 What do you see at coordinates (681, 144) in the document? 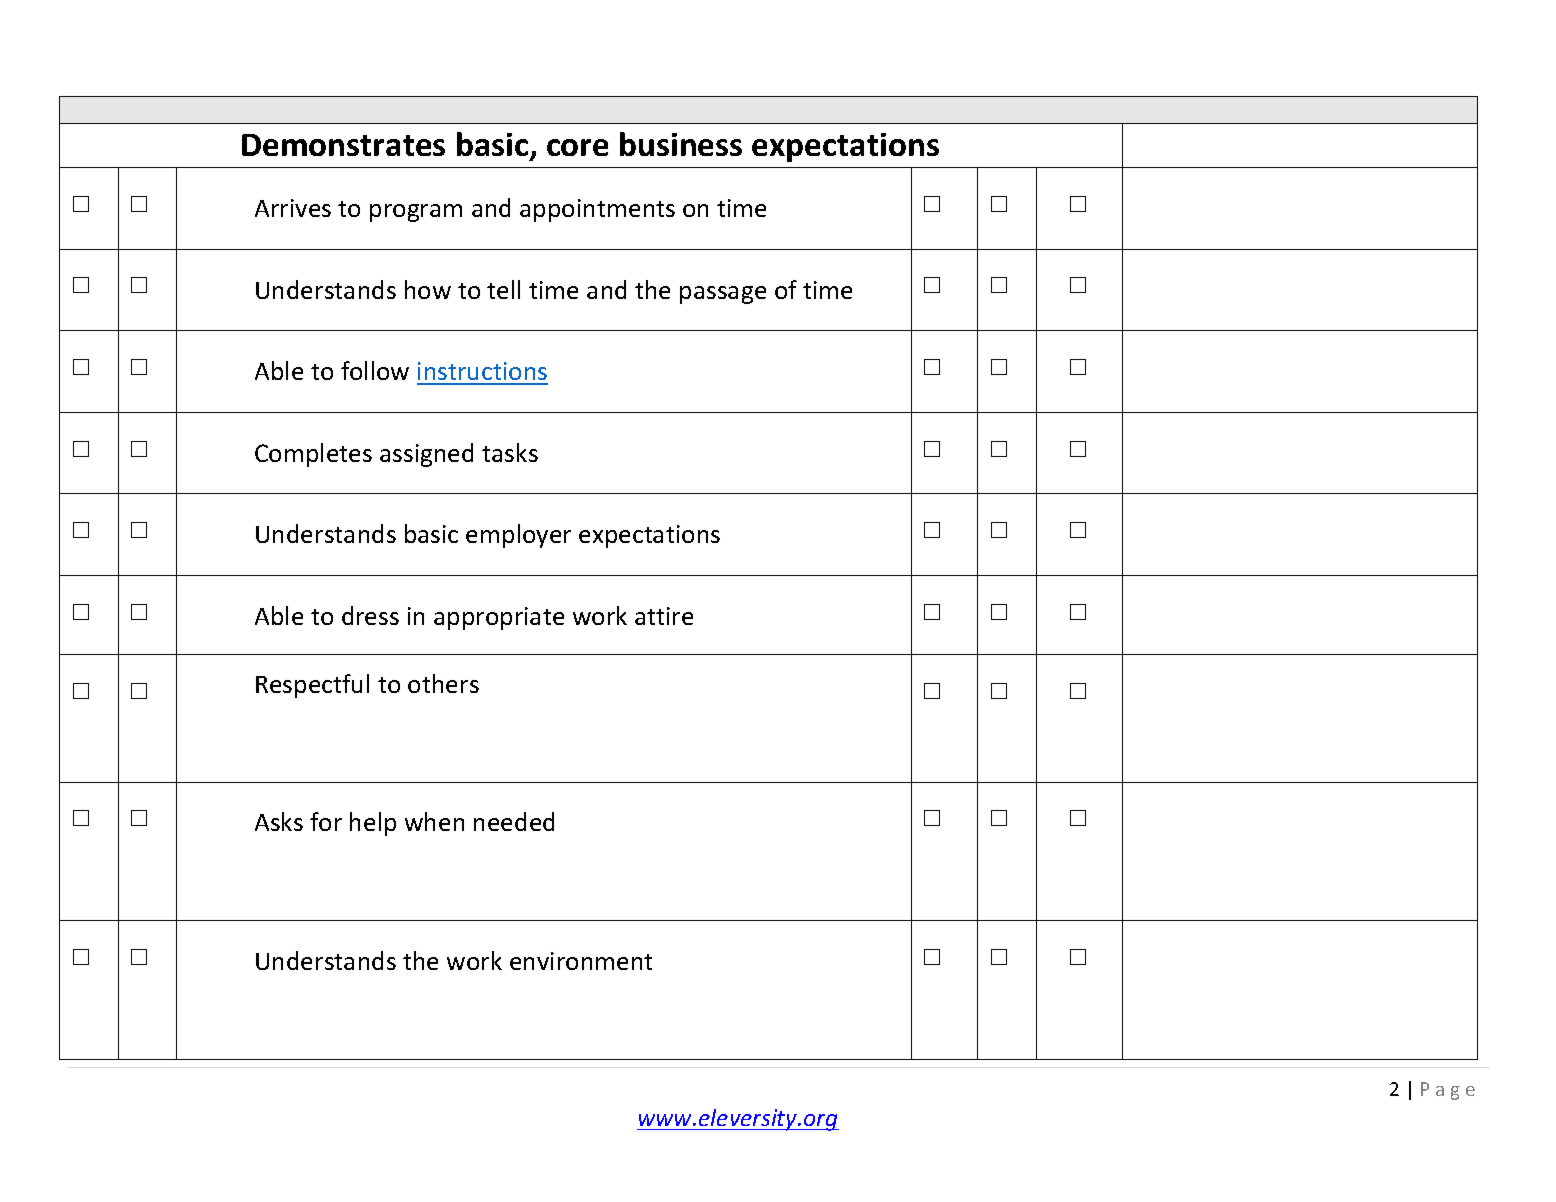
I see `business` at bounding box center [681, 144].
